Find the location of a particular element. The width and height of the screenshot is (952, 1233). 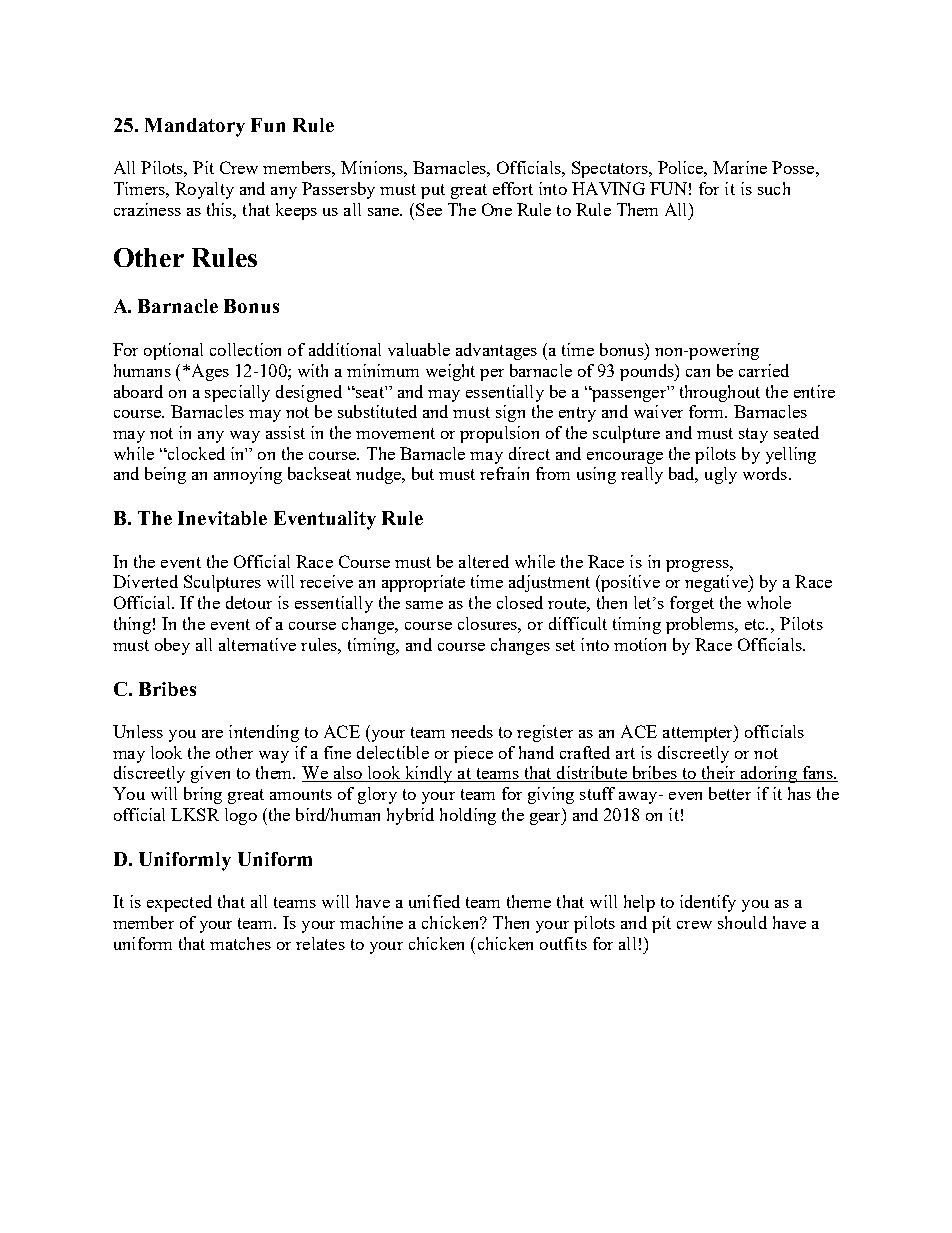

throughout is located at coordinates (720, 393).
